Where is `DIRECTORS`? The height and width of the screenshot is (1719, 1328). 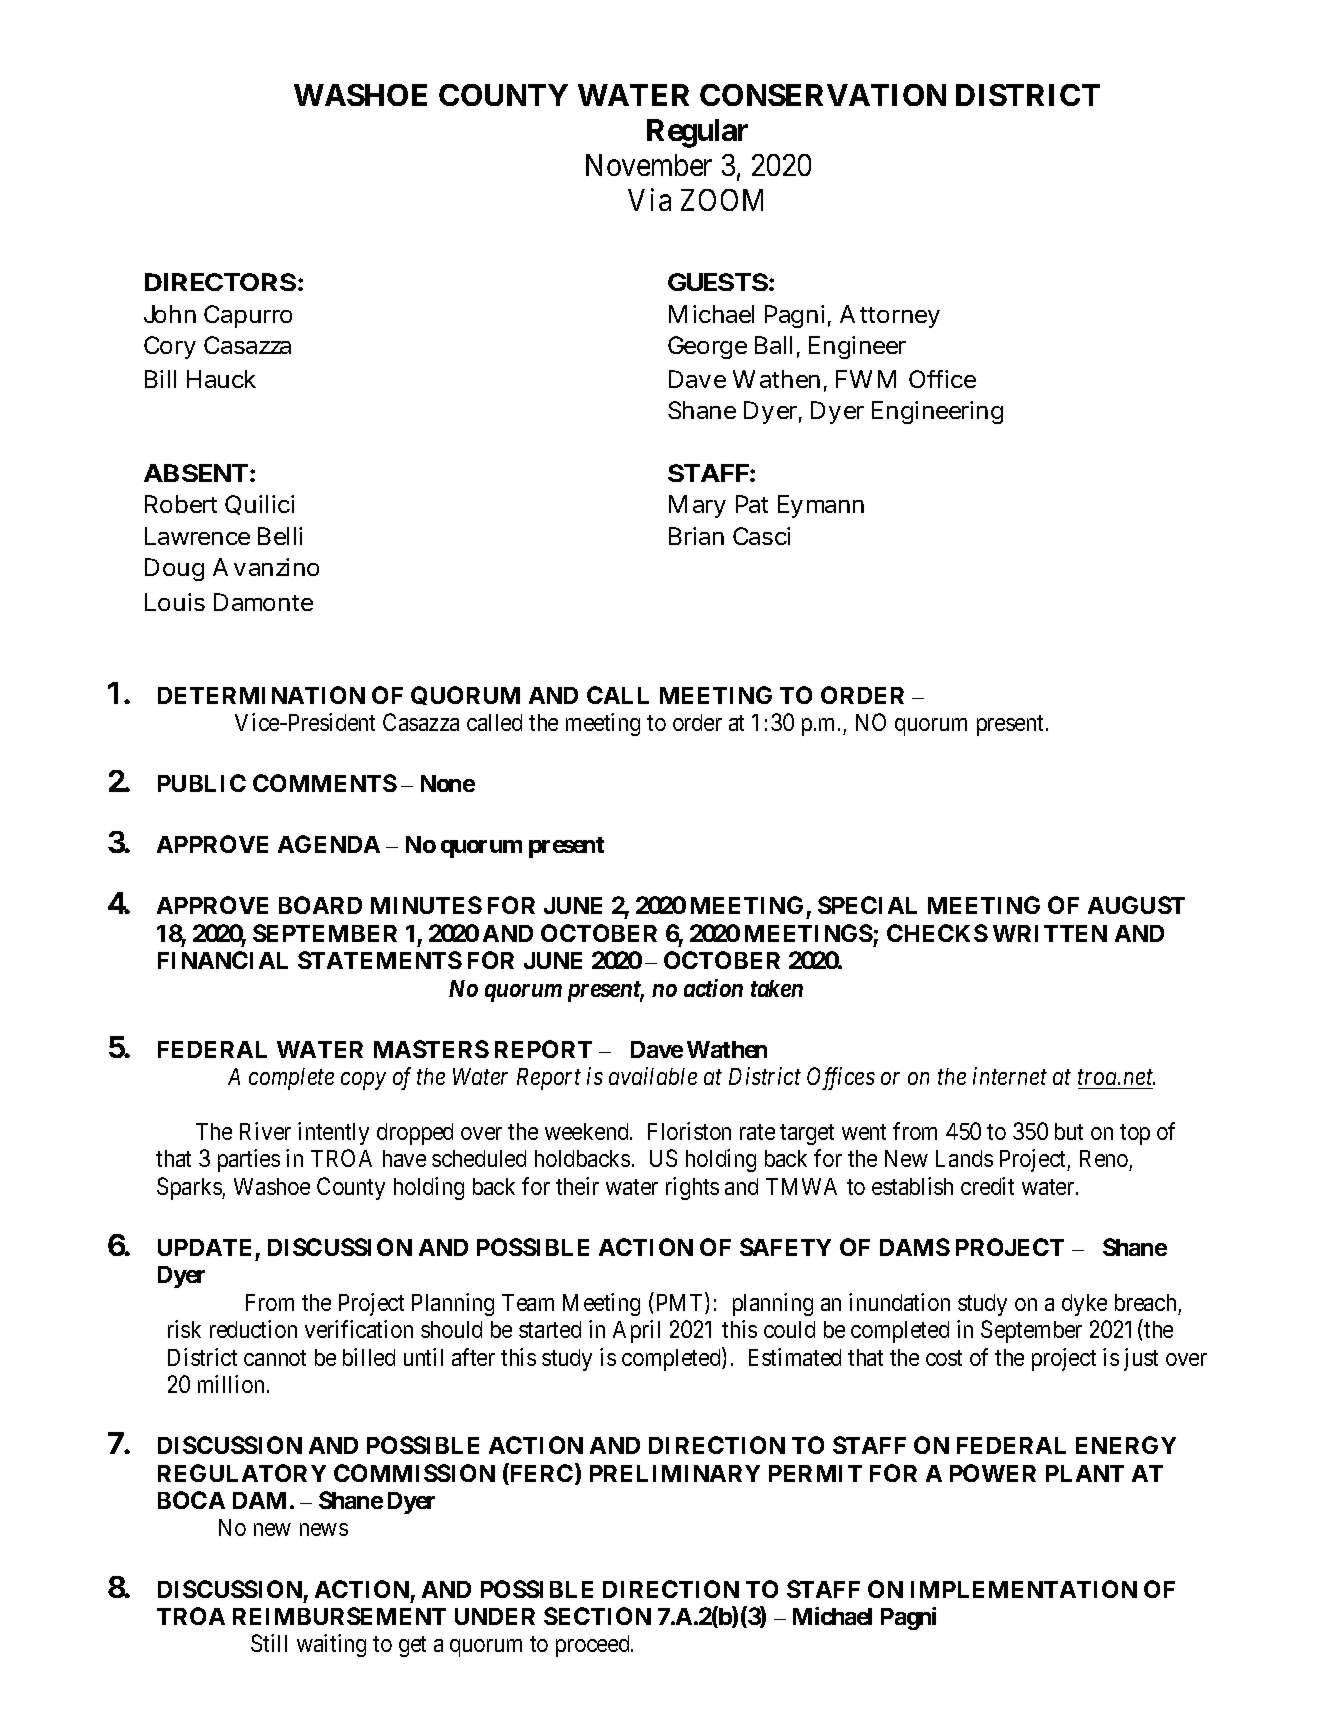
DIRECTORS is located at coordinates (220, 282).
